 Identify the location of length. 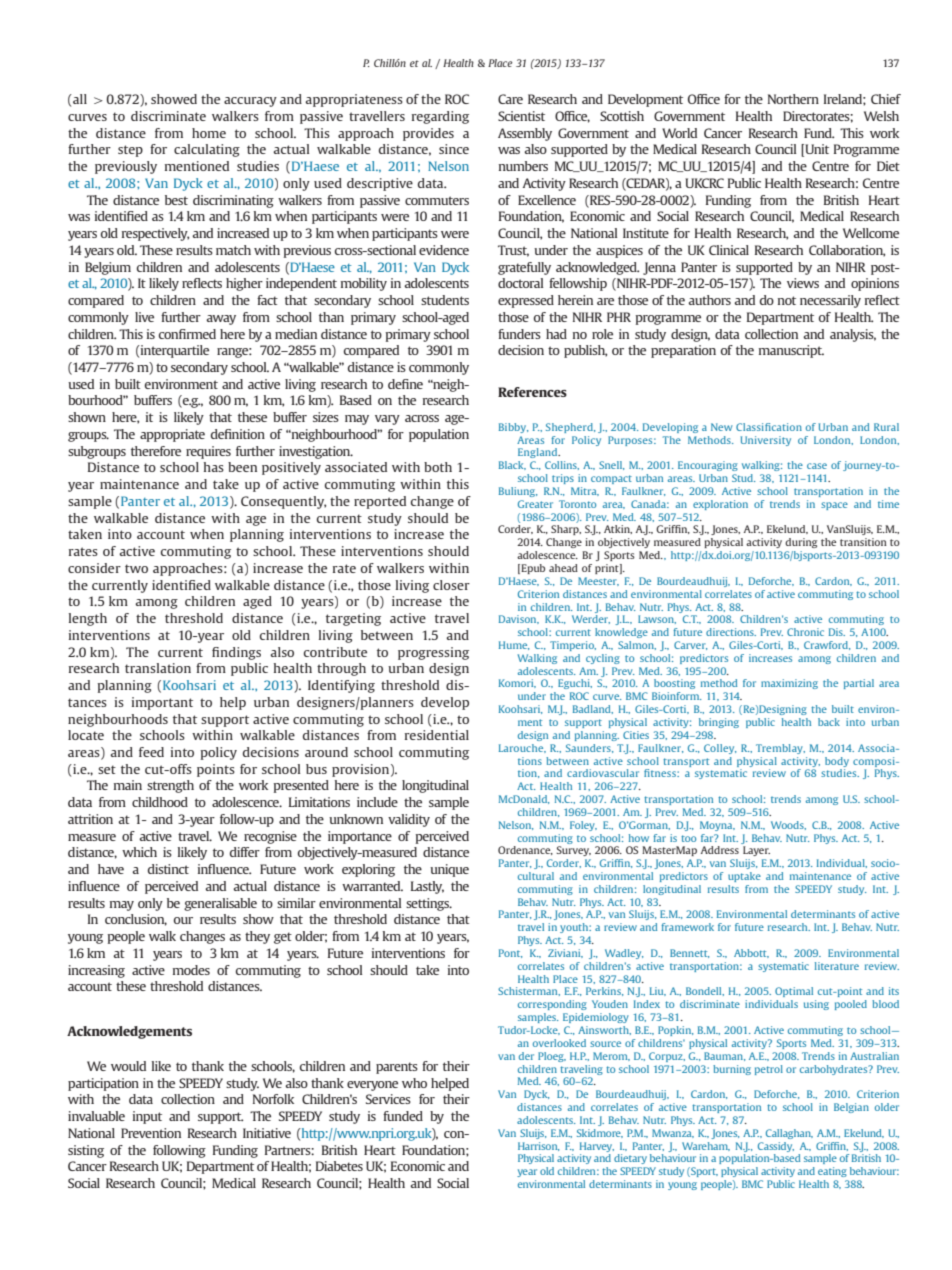
(88, 619).
